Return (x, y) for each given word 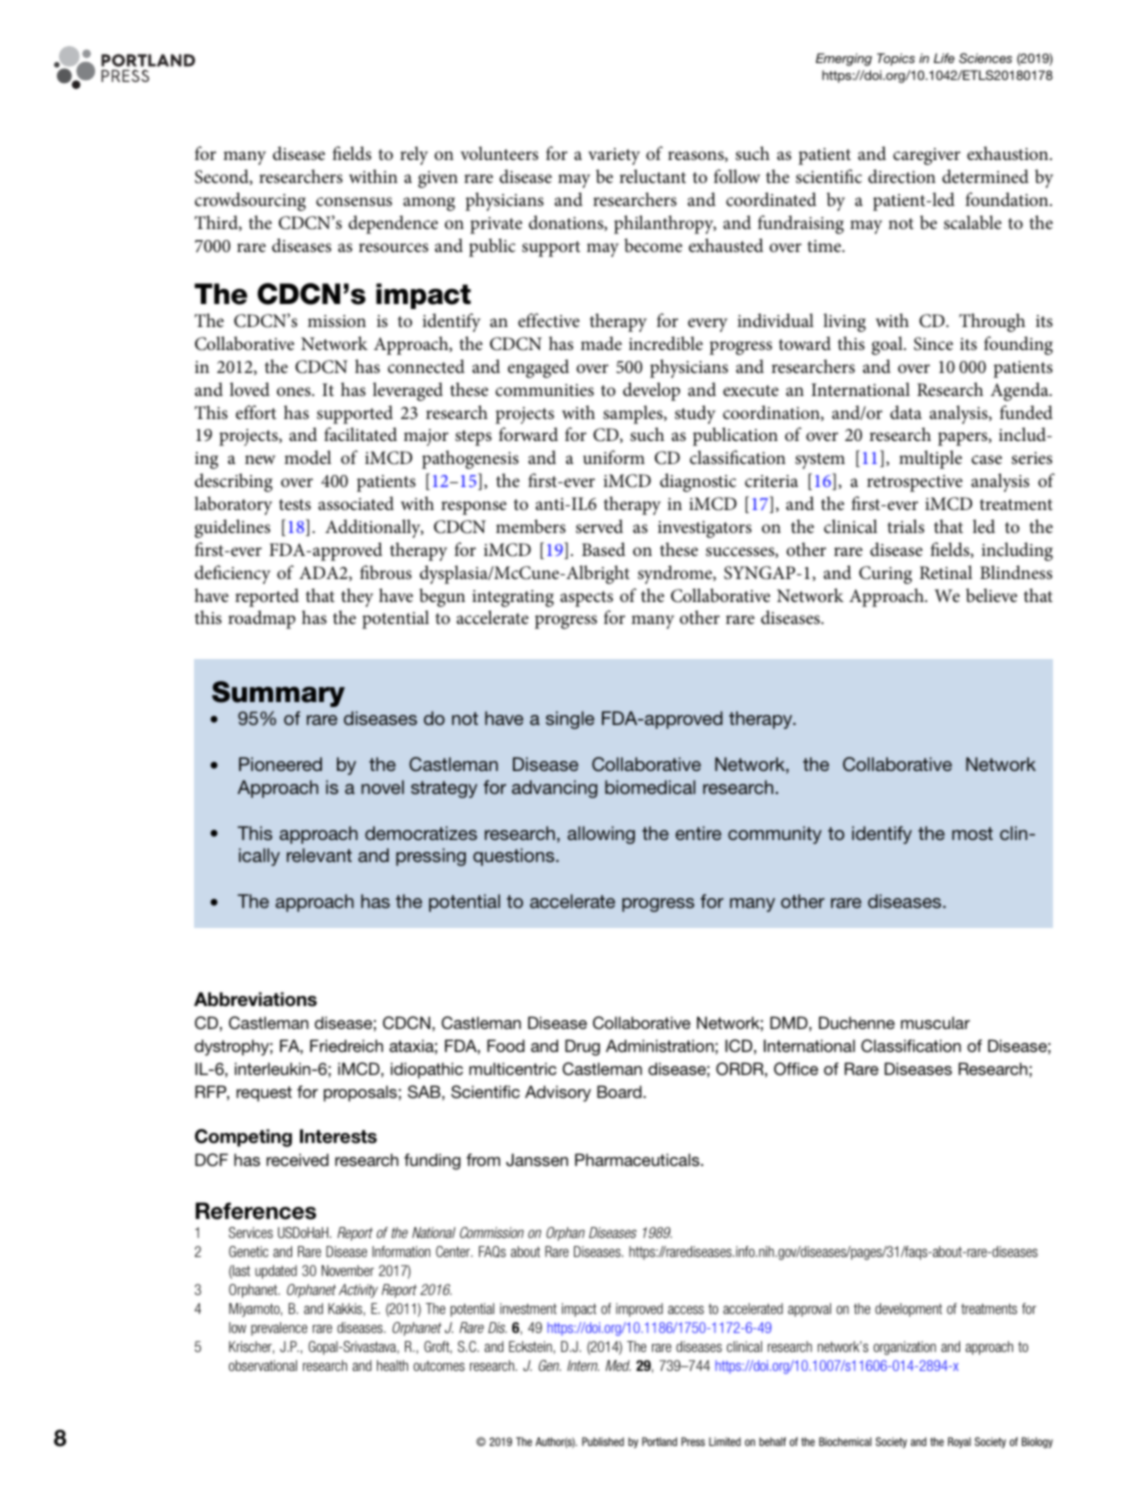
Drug (582, 1047)
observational (263, 1365)
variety (614, 156)
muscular (935, 1022)
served (599, 526)
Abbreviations (255, 999)
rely (414, 155)
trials (905, 526)
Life (944, 58)
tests (295, 505)
